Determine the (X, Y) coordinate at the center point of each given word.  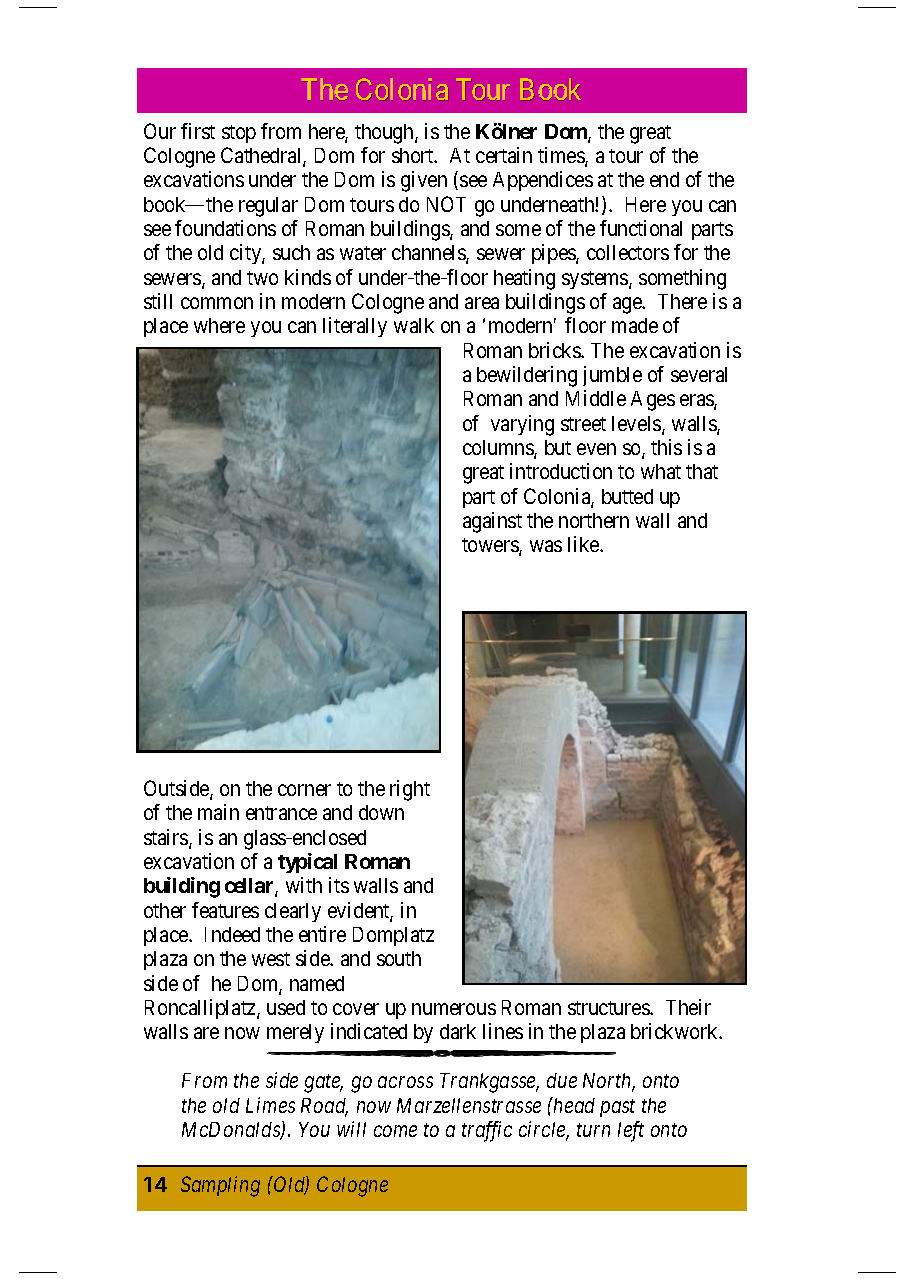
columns (499, 449)
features (225, 910)
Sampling (220, 1186)
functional (641, 228)
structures (609, 1008)
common (217, 303)
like (584, 544)
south (399, 958)
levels (637, 425)
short (414, 155)
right (410, 790)
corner (304, 790)
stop (239, 134)
